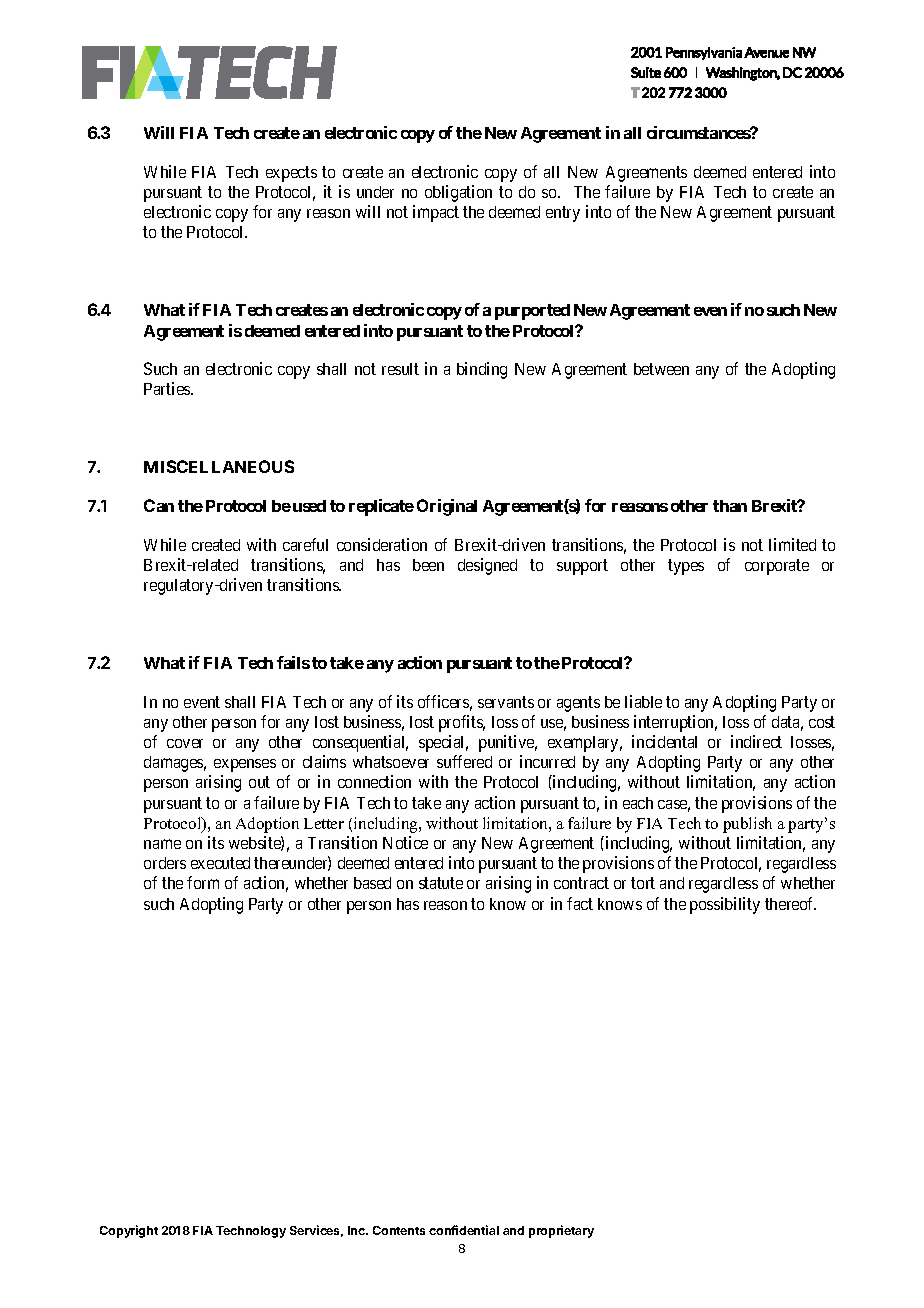  I want to click on proprietary, so click(561, 1231).
